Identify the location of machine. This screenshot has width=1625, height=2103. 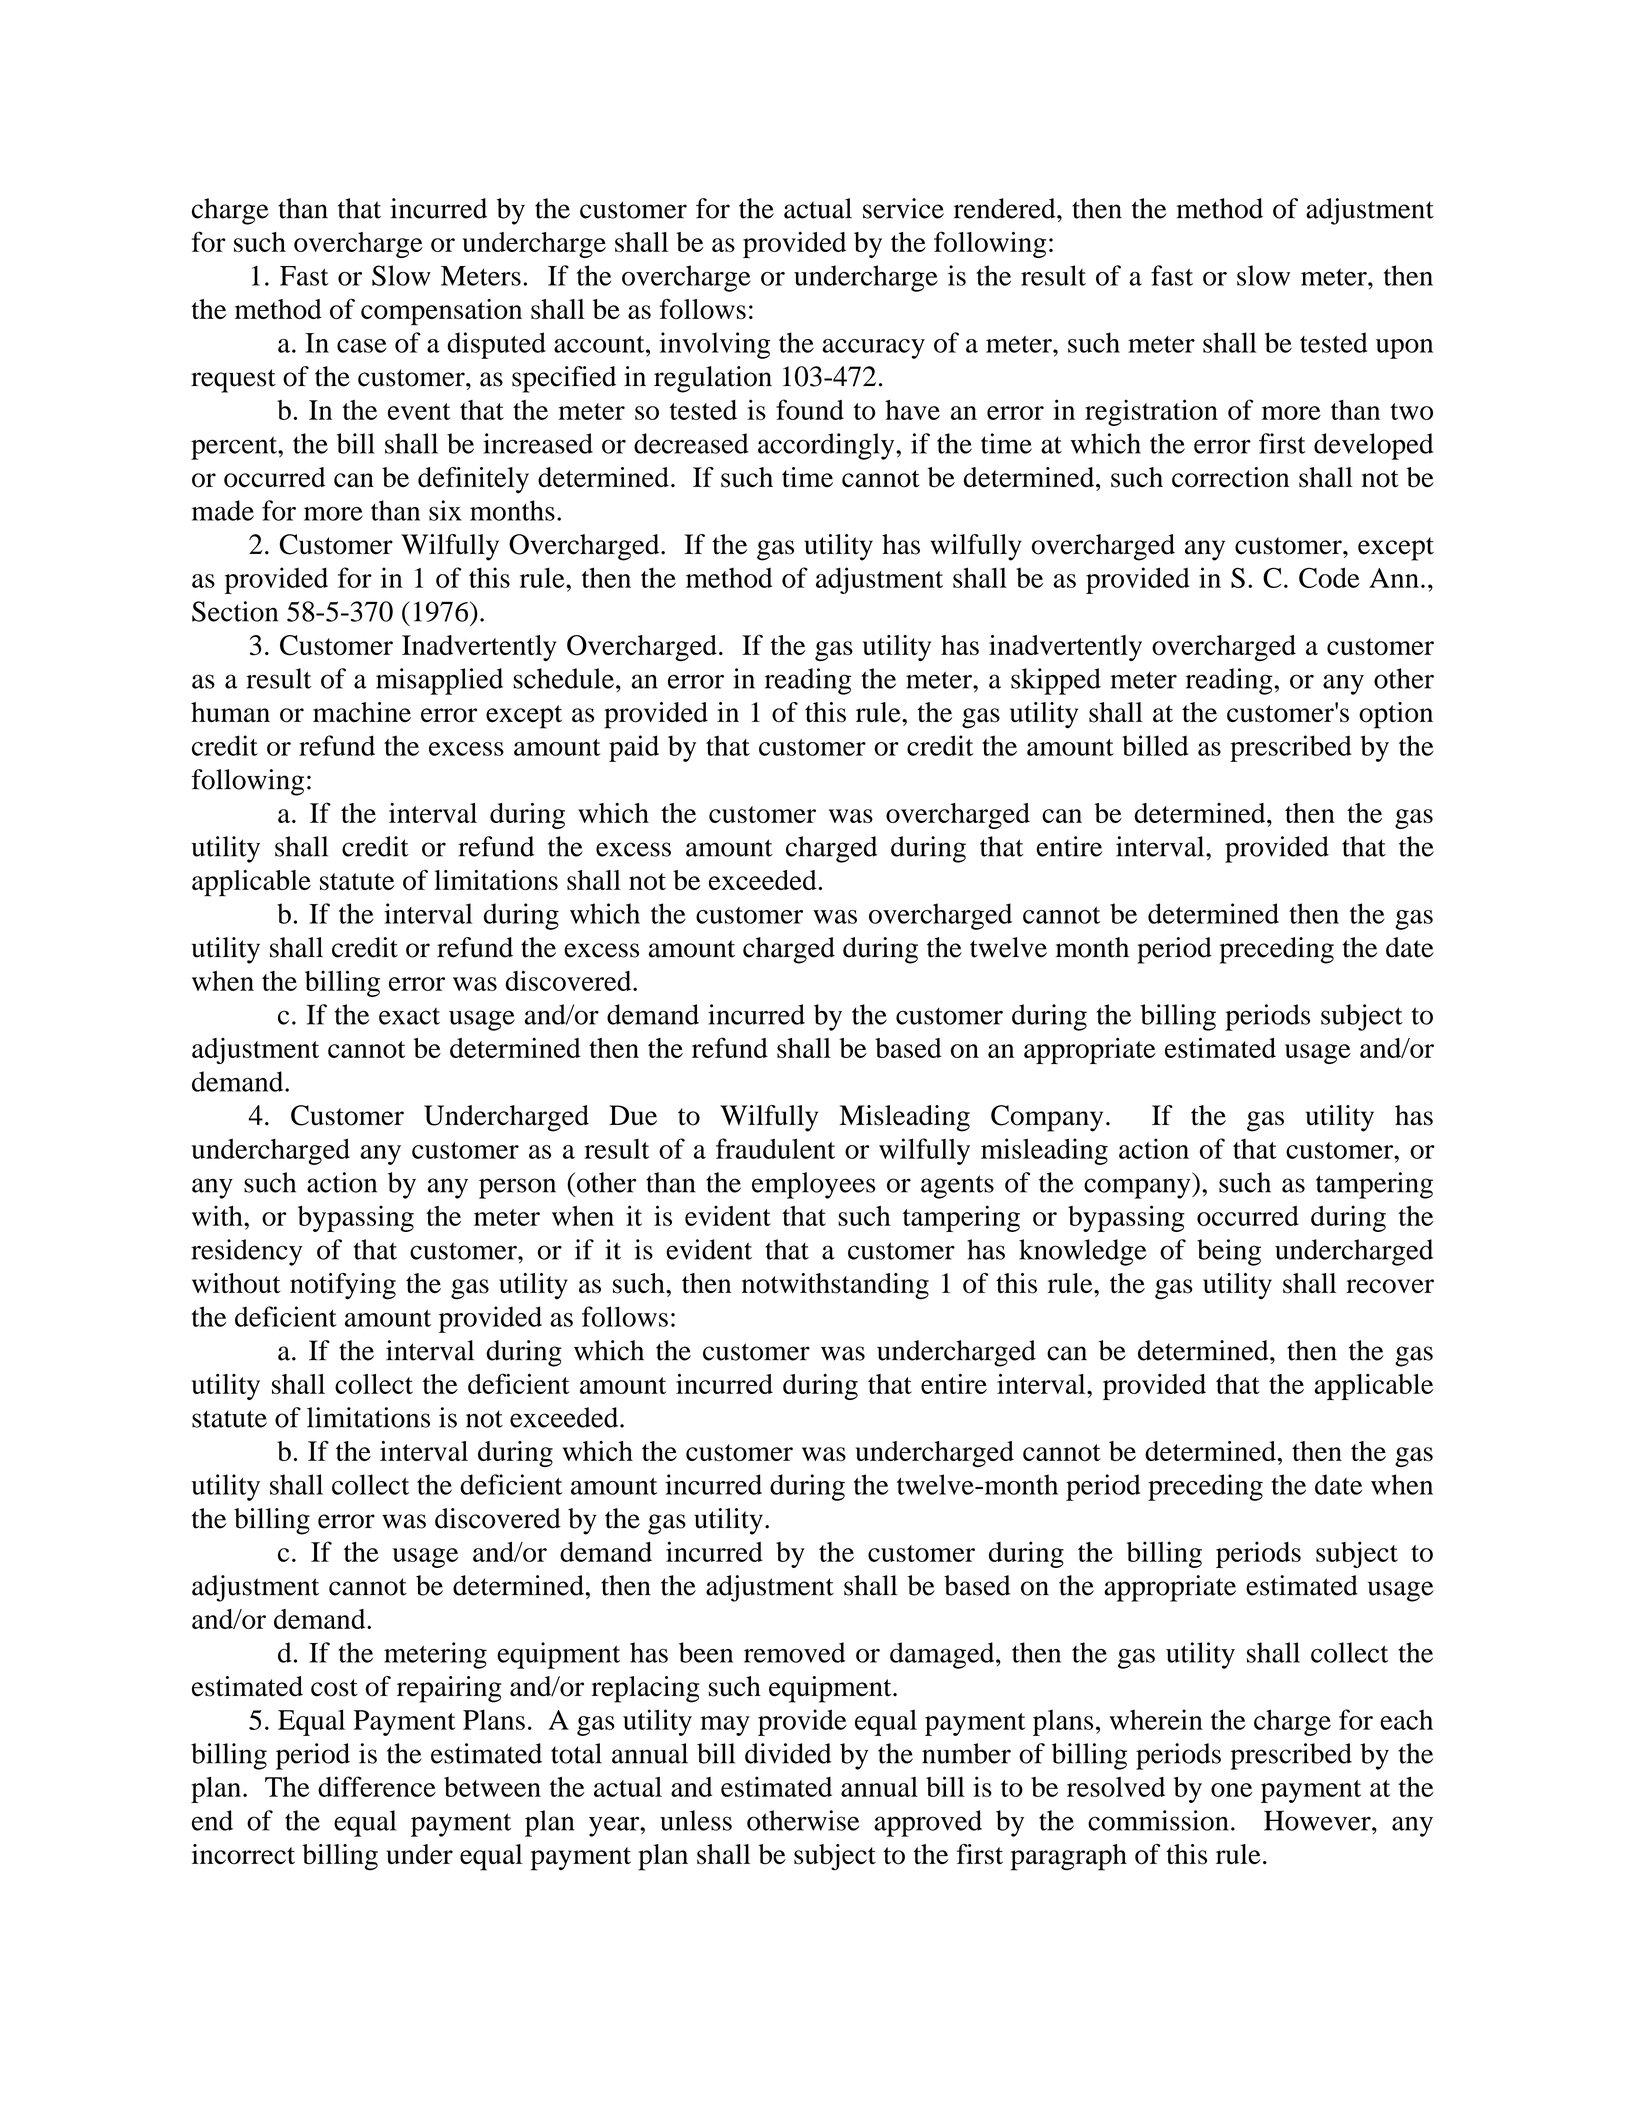
(362, 712).
